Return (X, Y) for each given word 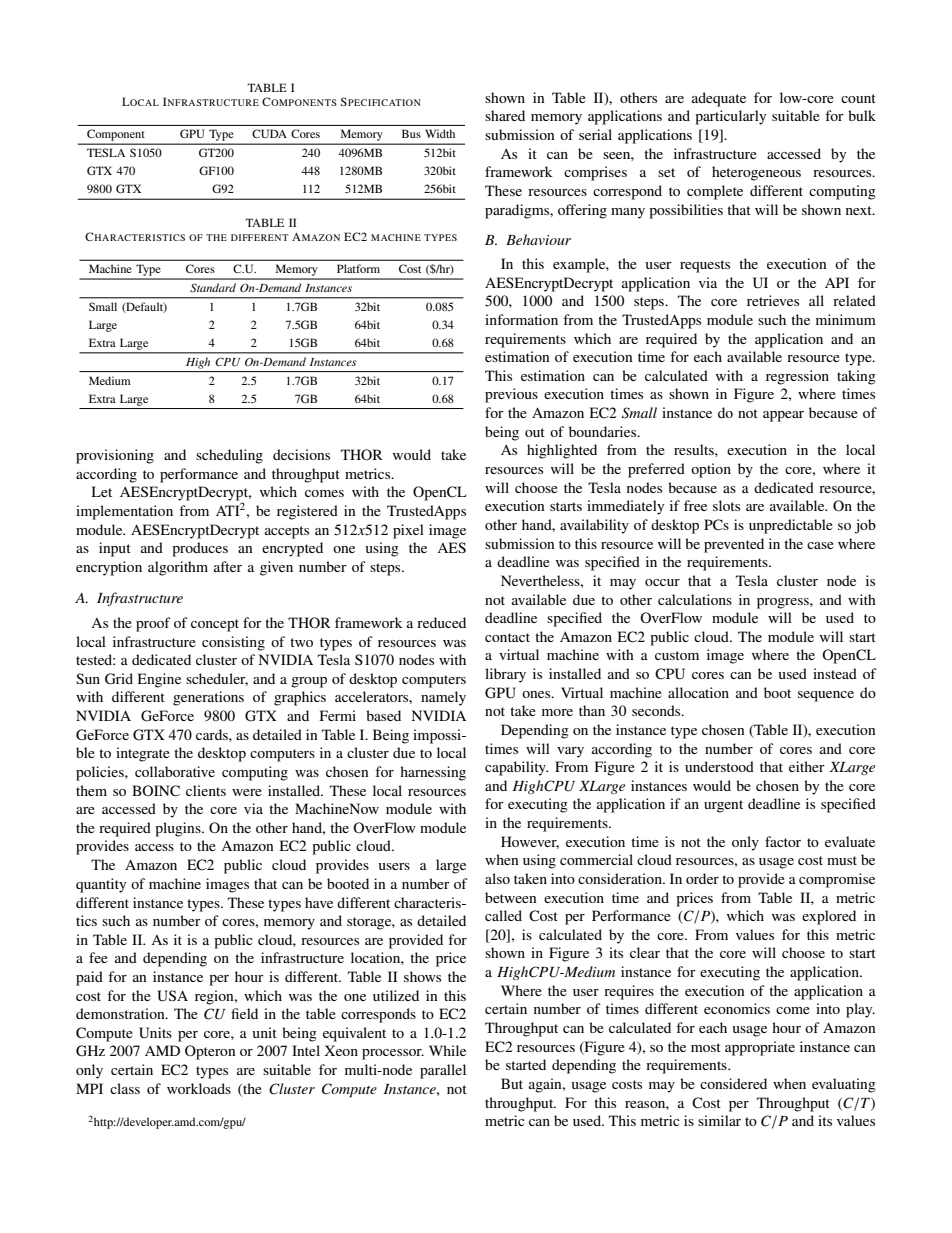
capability (516, 768)
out (535, 432)
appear (783, 416)
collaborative (175, 771)
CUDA (269, 133)
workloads (199, 1088)
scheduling (229, 456)
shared (505, 115)
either (807, 766)
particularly (730, 117)
